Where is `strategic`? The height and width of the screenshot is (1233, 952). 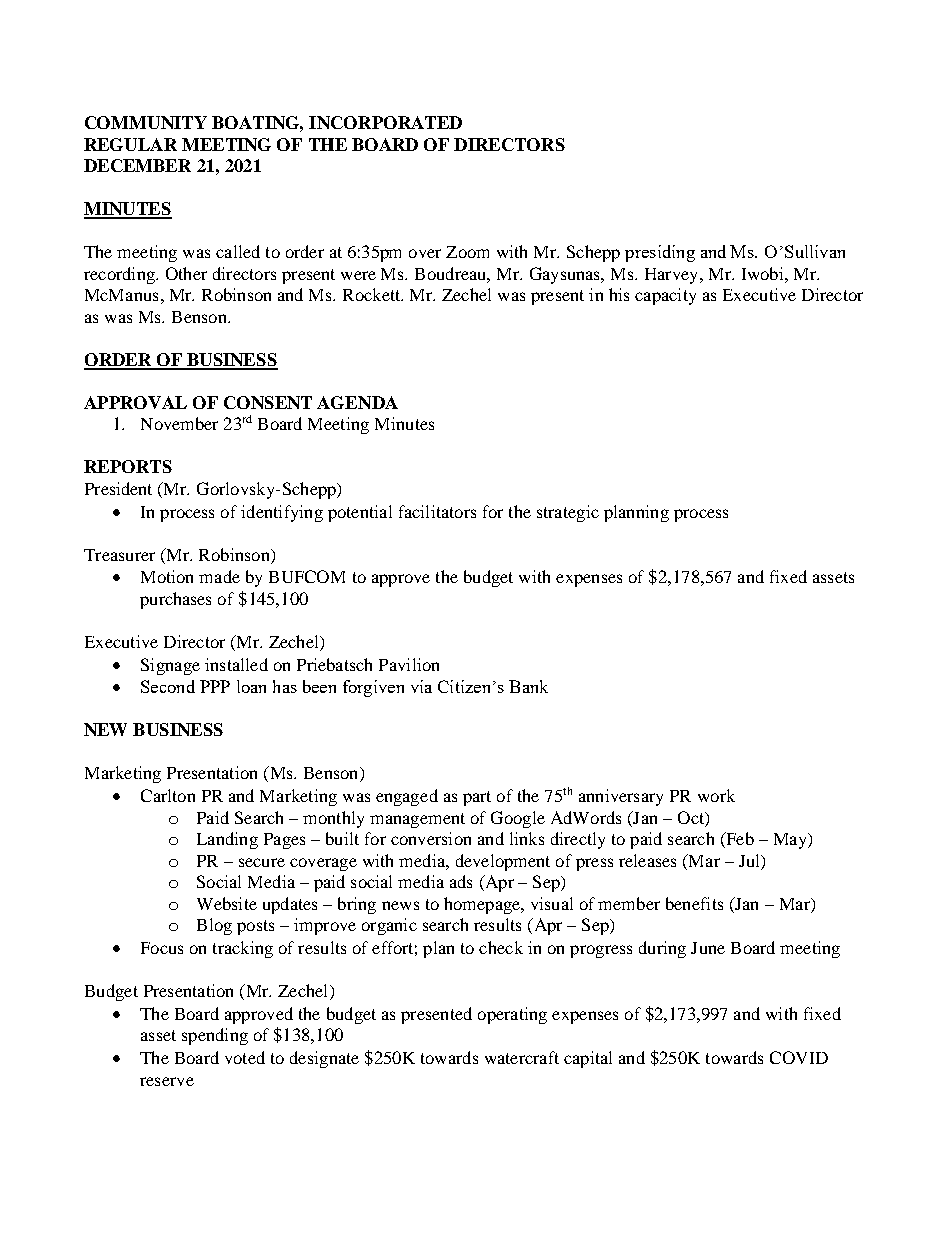
strategic is located at coordinates (568, 513).
